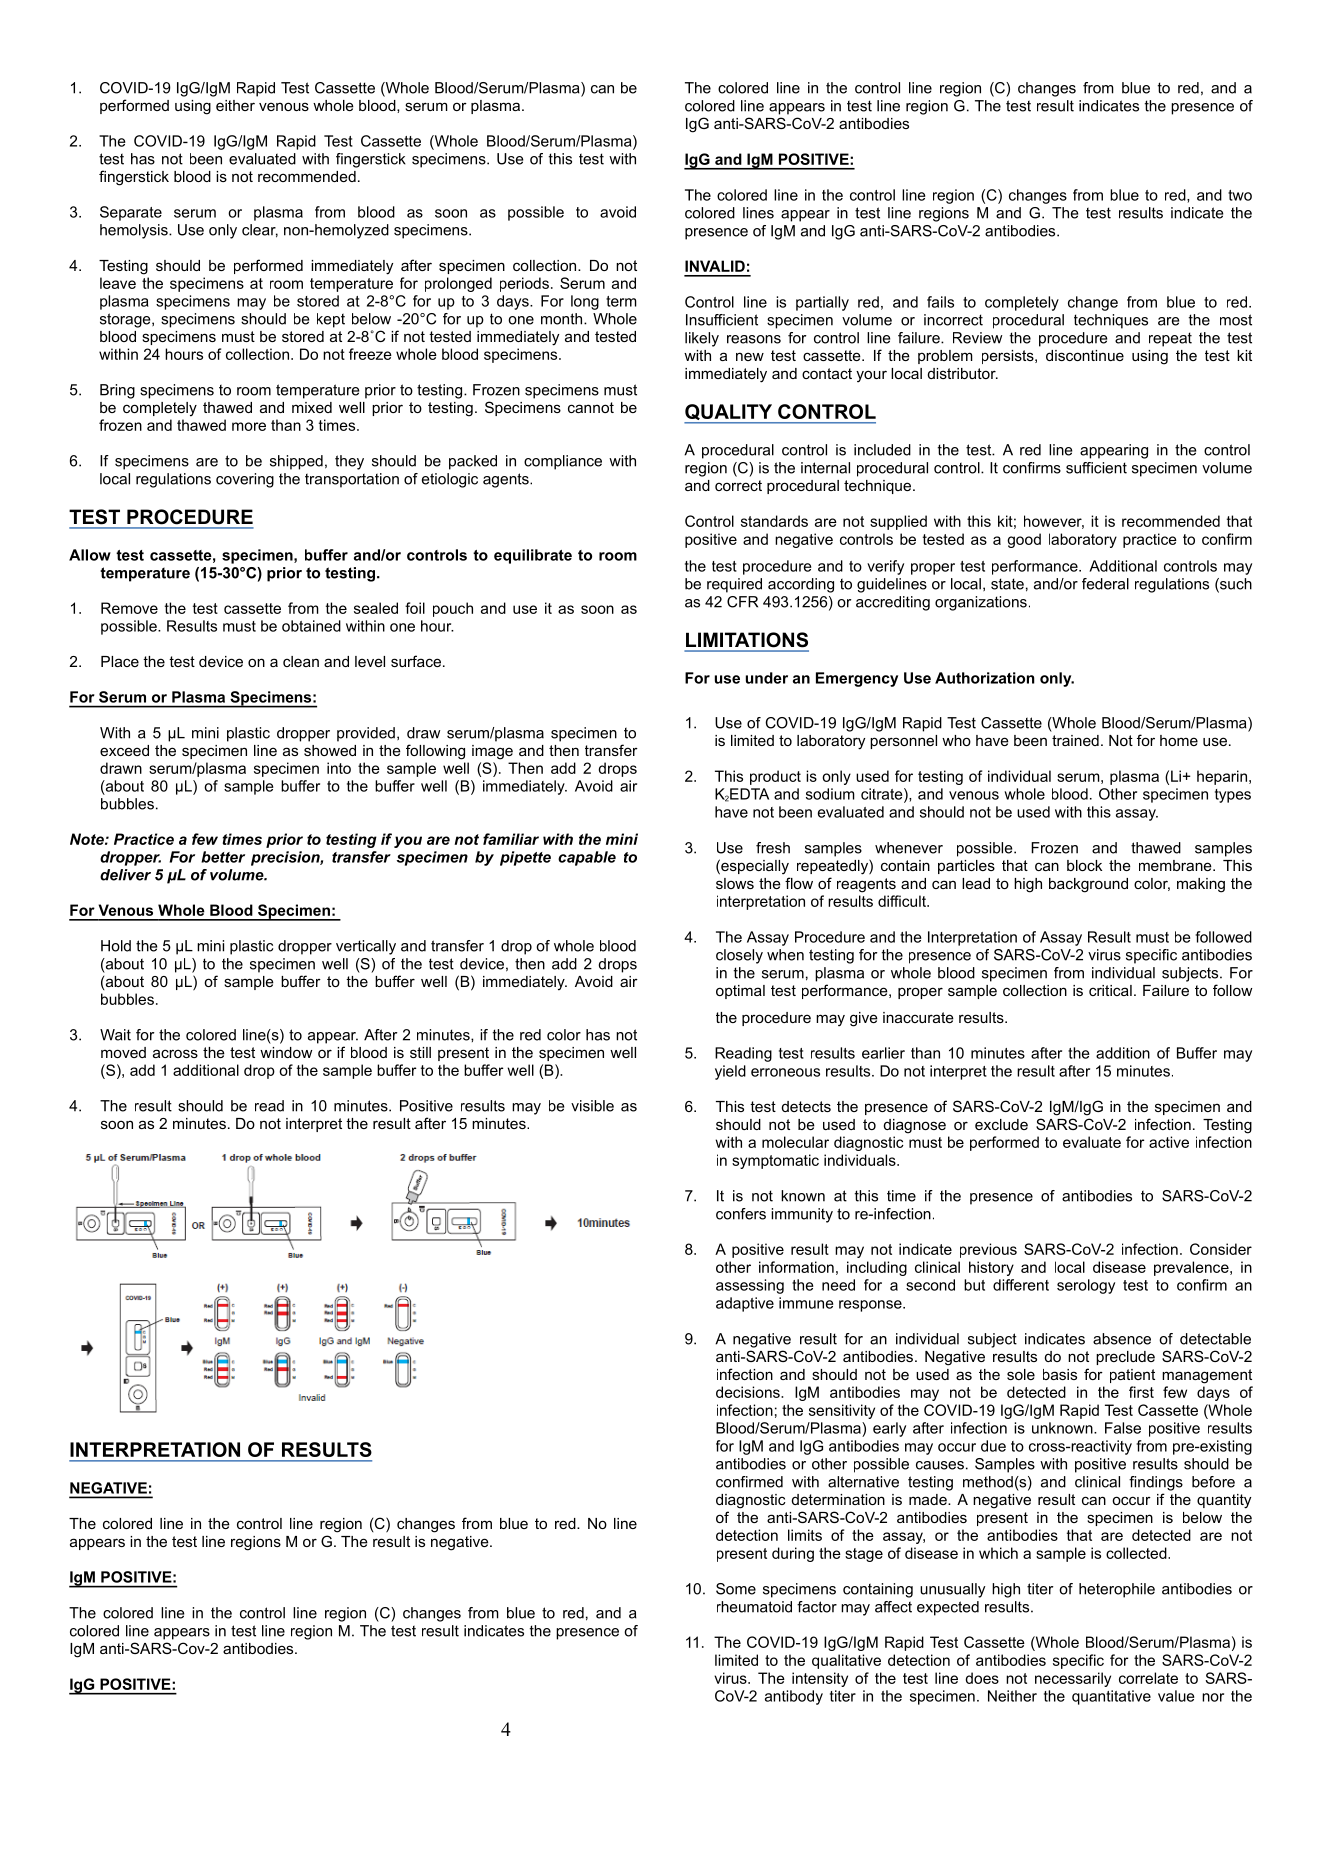  What do you see at coordinates (736, 1589) in the screenshot?
I see `Some` at bounding box center [736, 1589].
